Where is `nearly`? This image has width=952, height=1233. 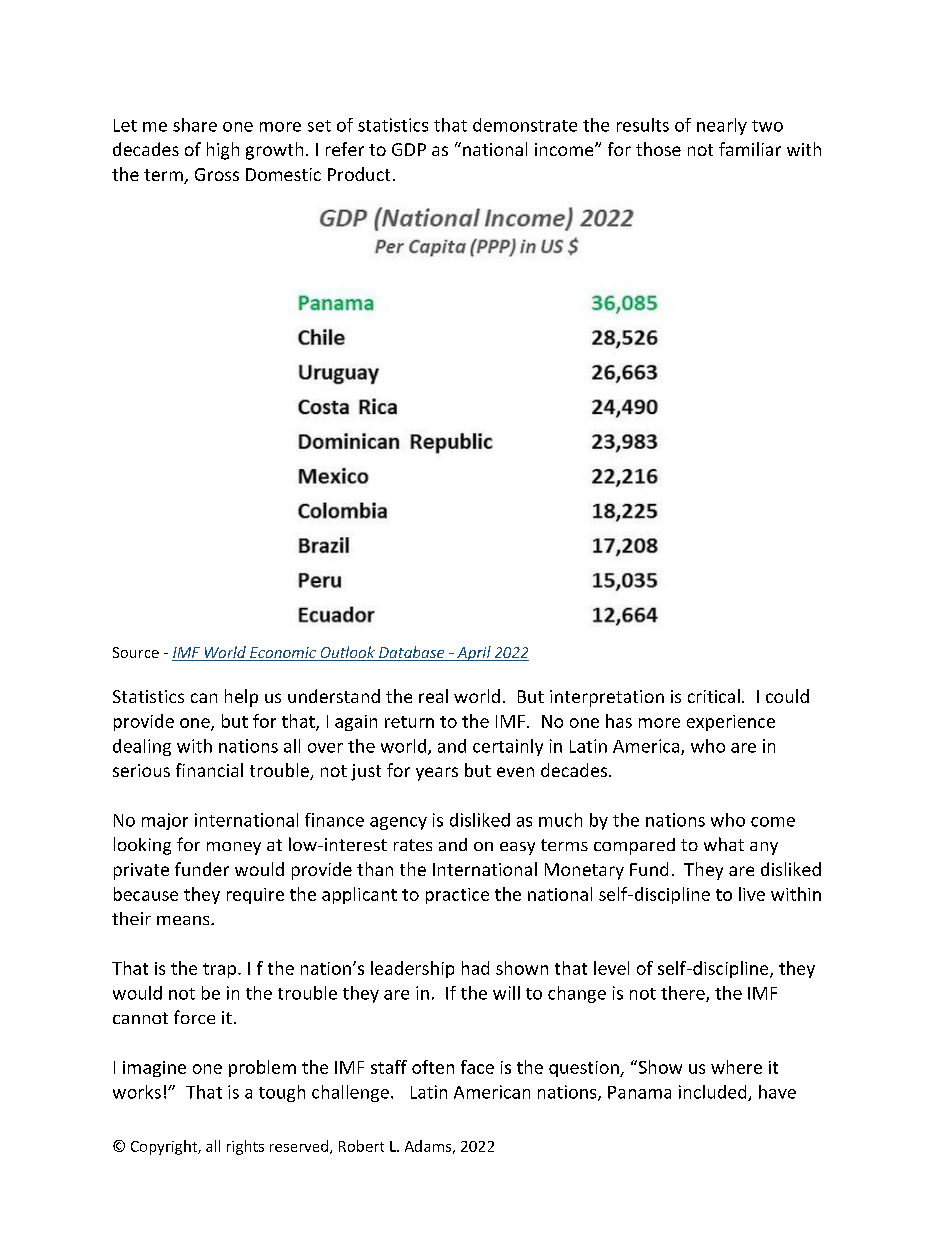 nearly is located at coordinates (722, 126).
